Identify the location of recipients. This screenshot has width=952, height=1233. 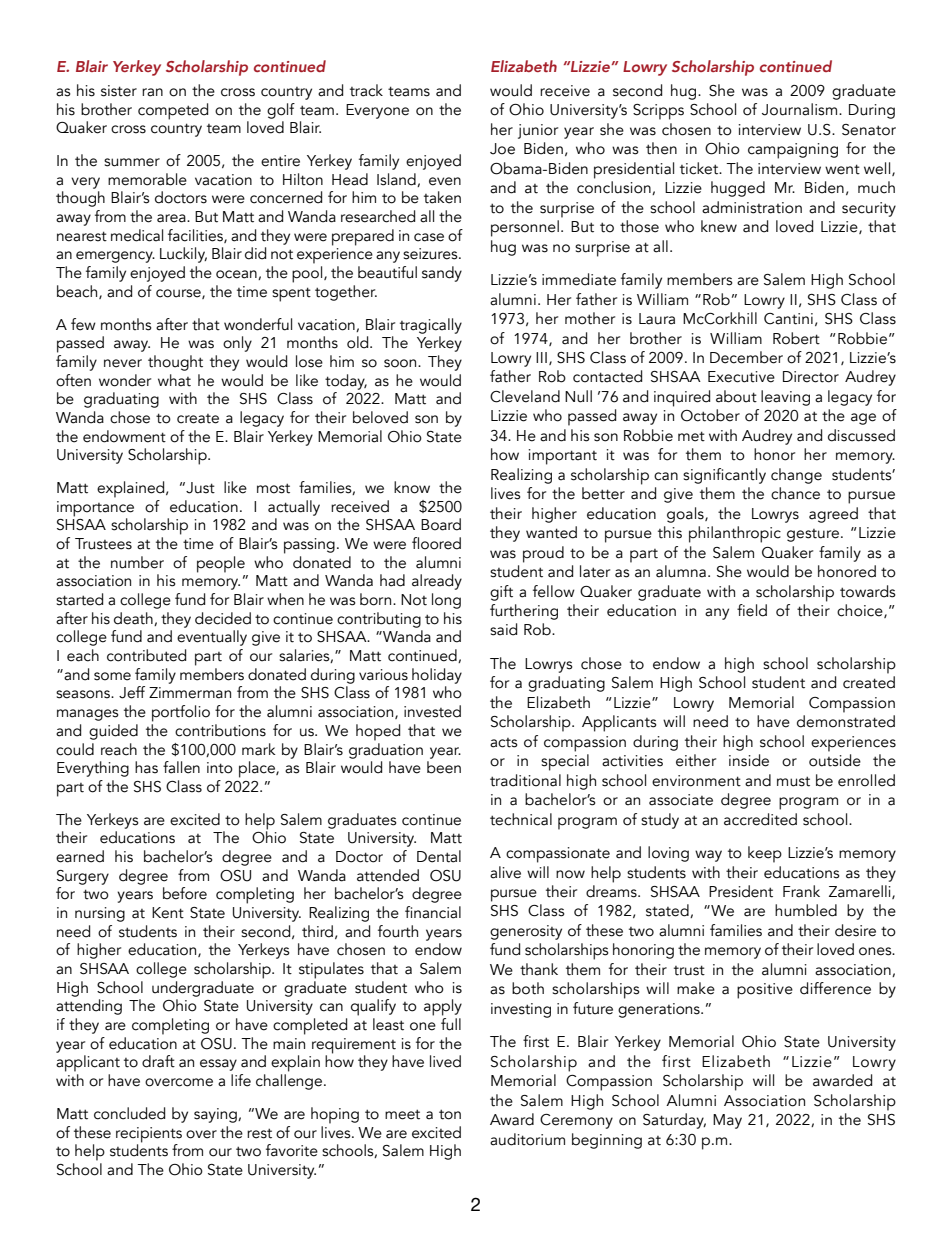
(149, 1135).
